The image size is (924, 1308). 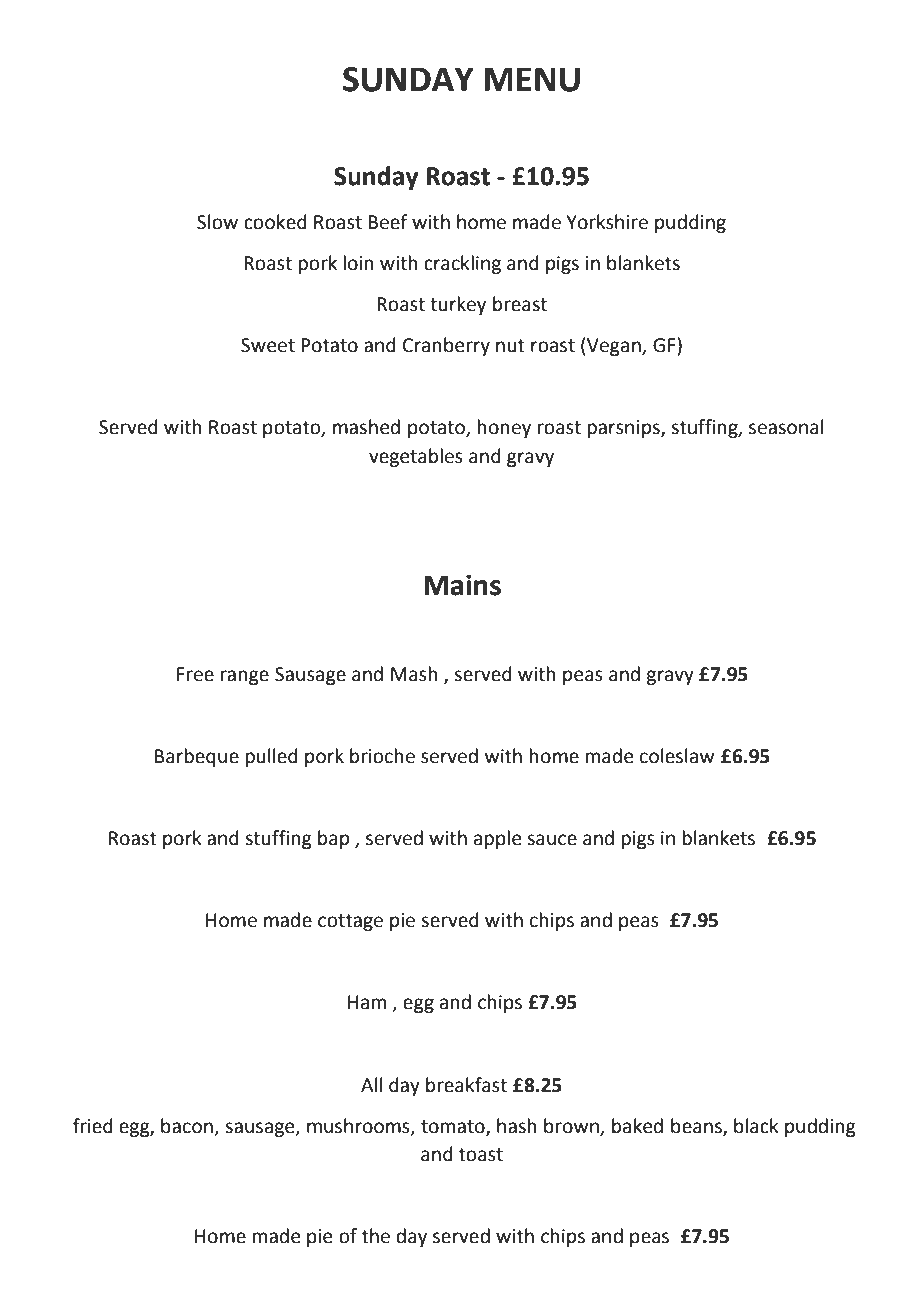 What do you see at coordinates (697, 1126) in the screenshot?
I see `beans` at bounding box center [697, 1126].
